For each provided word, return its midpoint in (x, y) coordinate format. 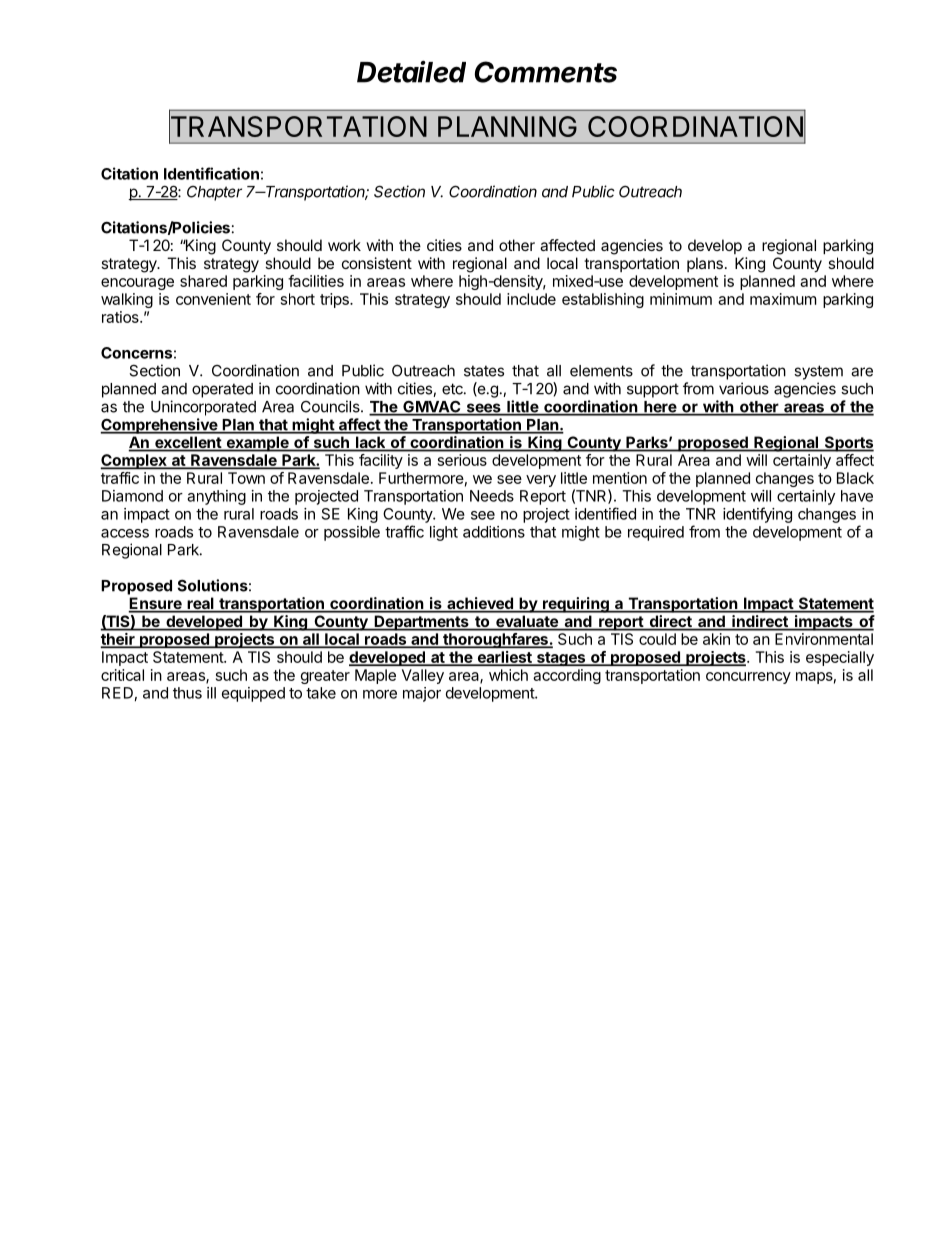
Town (246, 478)
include (531, 299)
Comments (546, 72)
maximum (783, 299)
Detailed (411, 71)
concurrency (748, 678)
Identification (211, 173)
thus (187, 693)
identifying (757, 515)
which (508, 675)
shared (203, 281)
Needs (492, 496)
